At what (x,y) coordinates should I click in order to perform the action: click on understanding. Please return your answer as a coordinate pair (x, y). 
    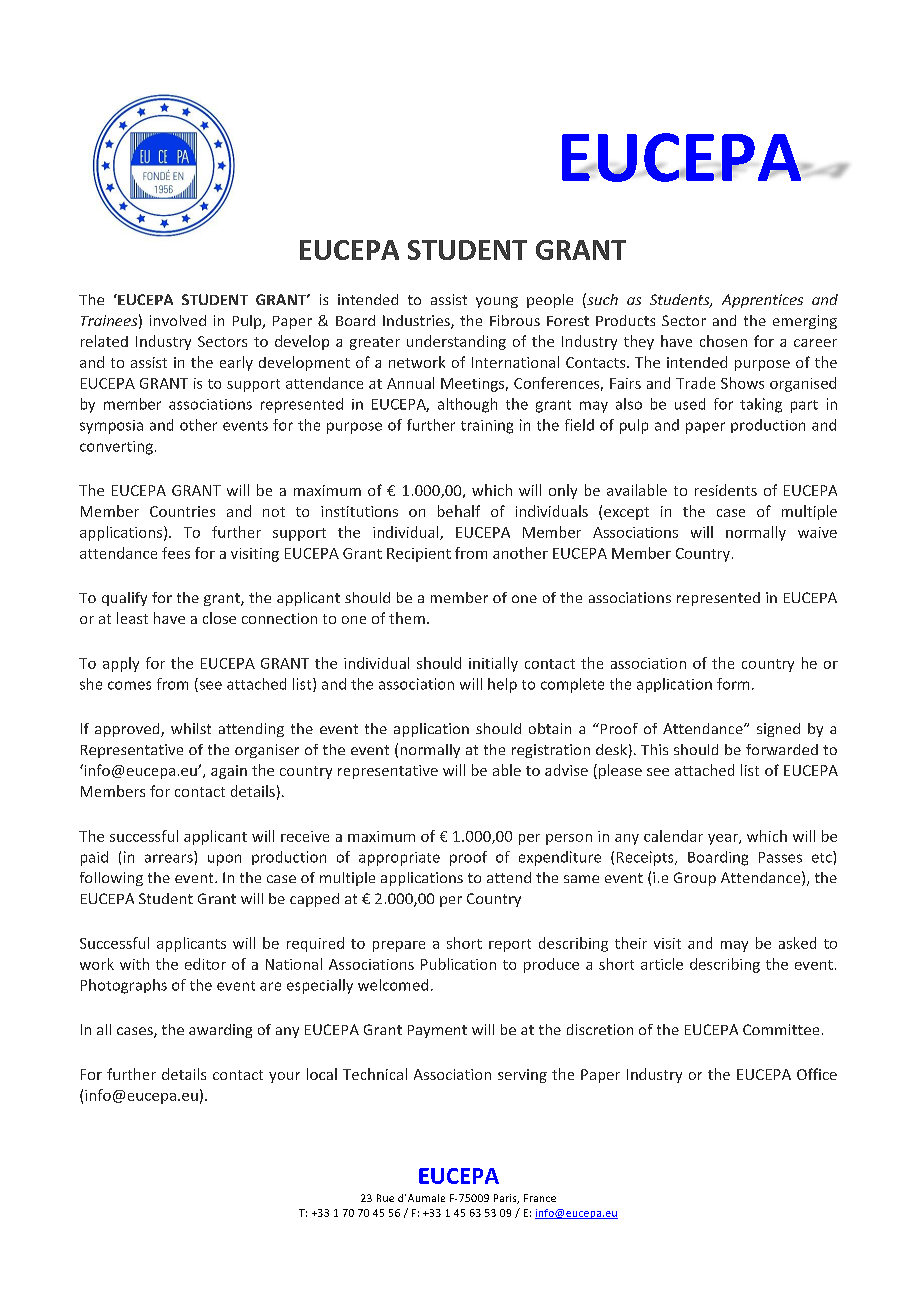
    Looking at the image, I should click on (456, 342).
